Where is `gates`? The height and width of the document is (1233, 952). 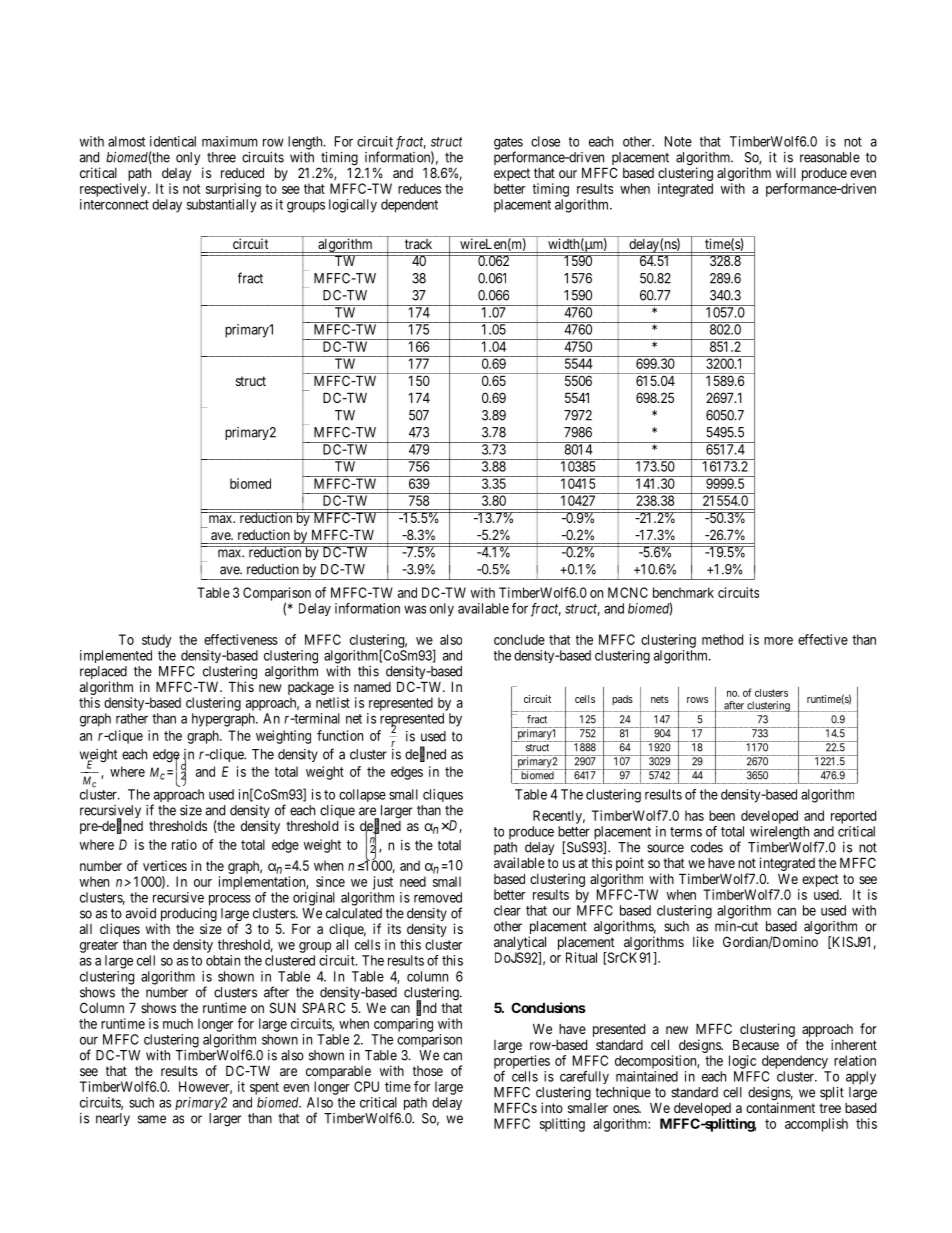 gates is located at coordinates (508, 144).
